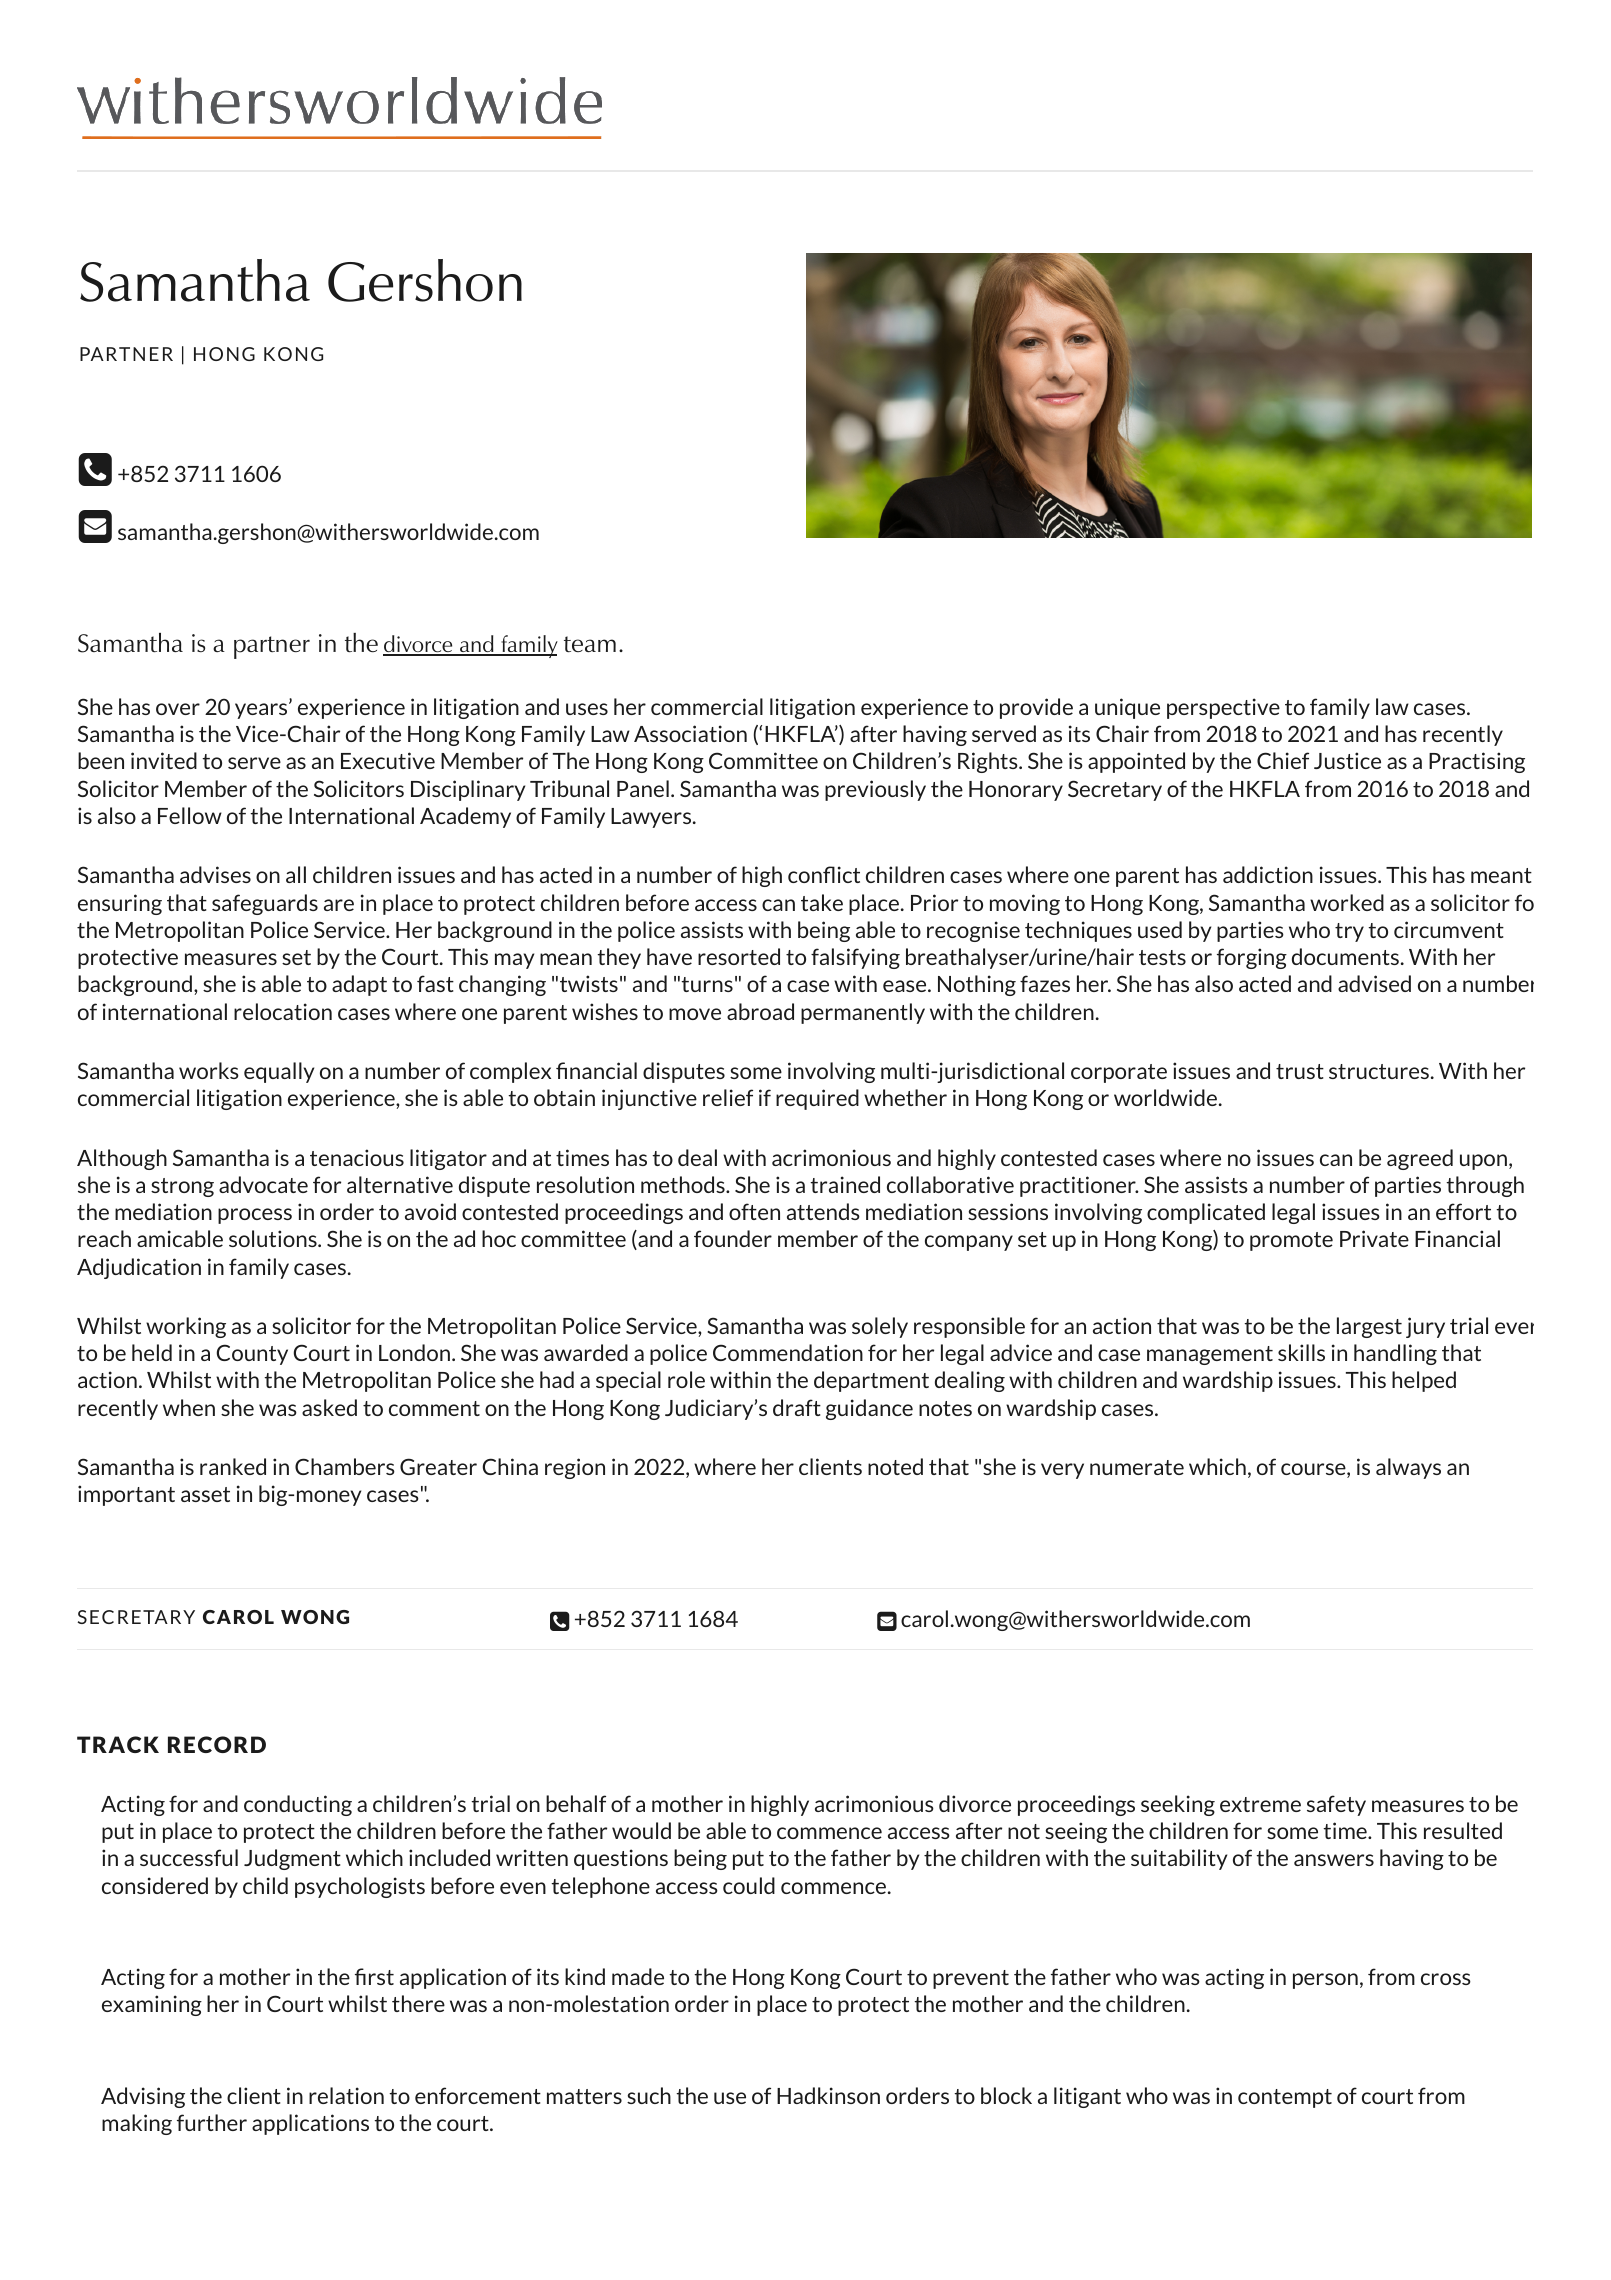 This page has height=2280, width=1611. What do you see at coordinates (797, 1407) in the page?
I see `draft` at bounding box center [797, 1407].
